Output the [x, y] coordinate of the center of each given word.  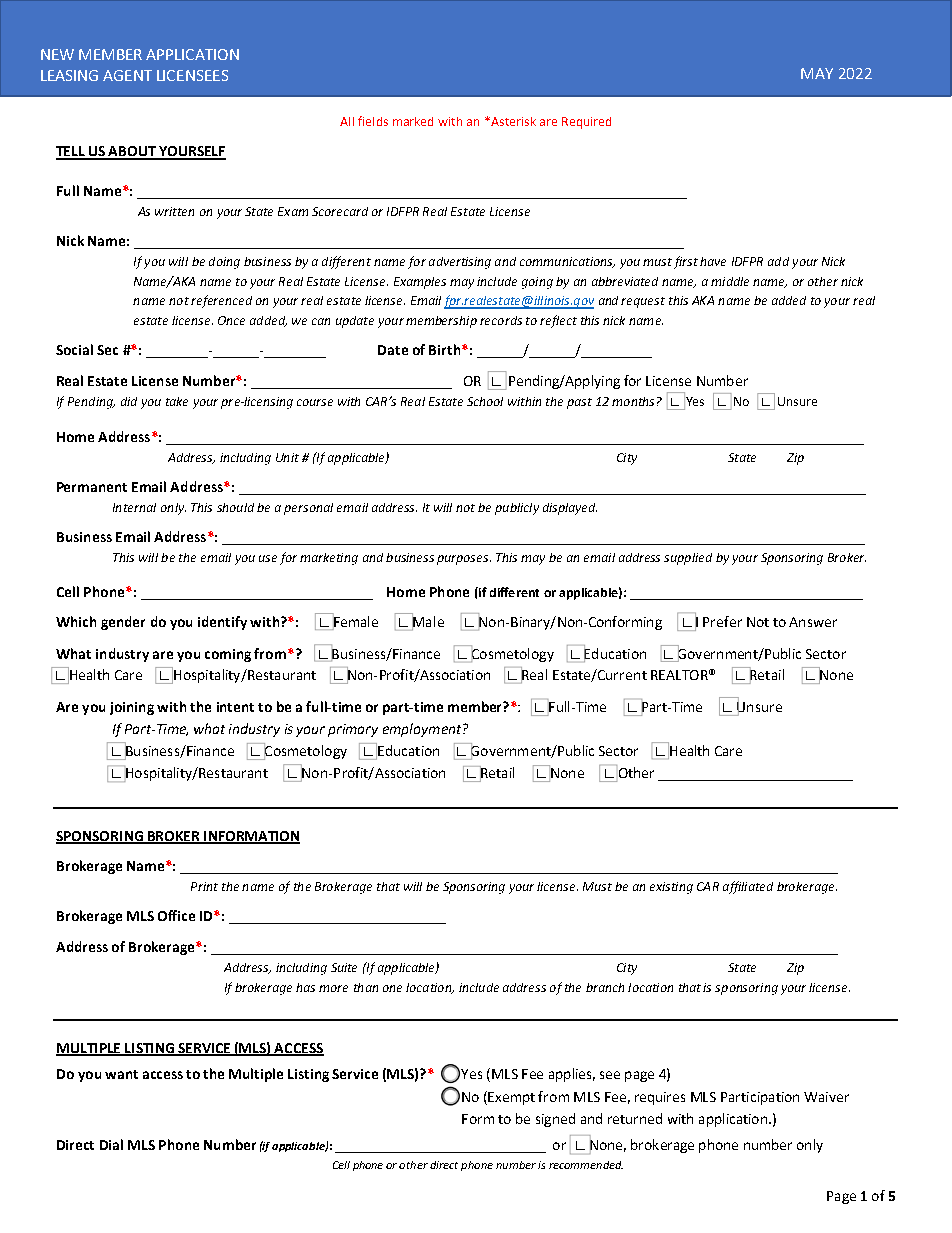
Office [176, 915]
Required [586, 123]
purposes [464, 560]
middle [730, 281]
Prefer [722, 621]
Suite [344, 967]
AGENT [127, 75]
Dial [111, 1144]
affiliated [748, 887]
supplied [688, 559]
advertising [460, 263]
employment [423, 730]
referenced [221, 301]
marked [413, 121]
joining [132, 708]
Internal [134, 507]
